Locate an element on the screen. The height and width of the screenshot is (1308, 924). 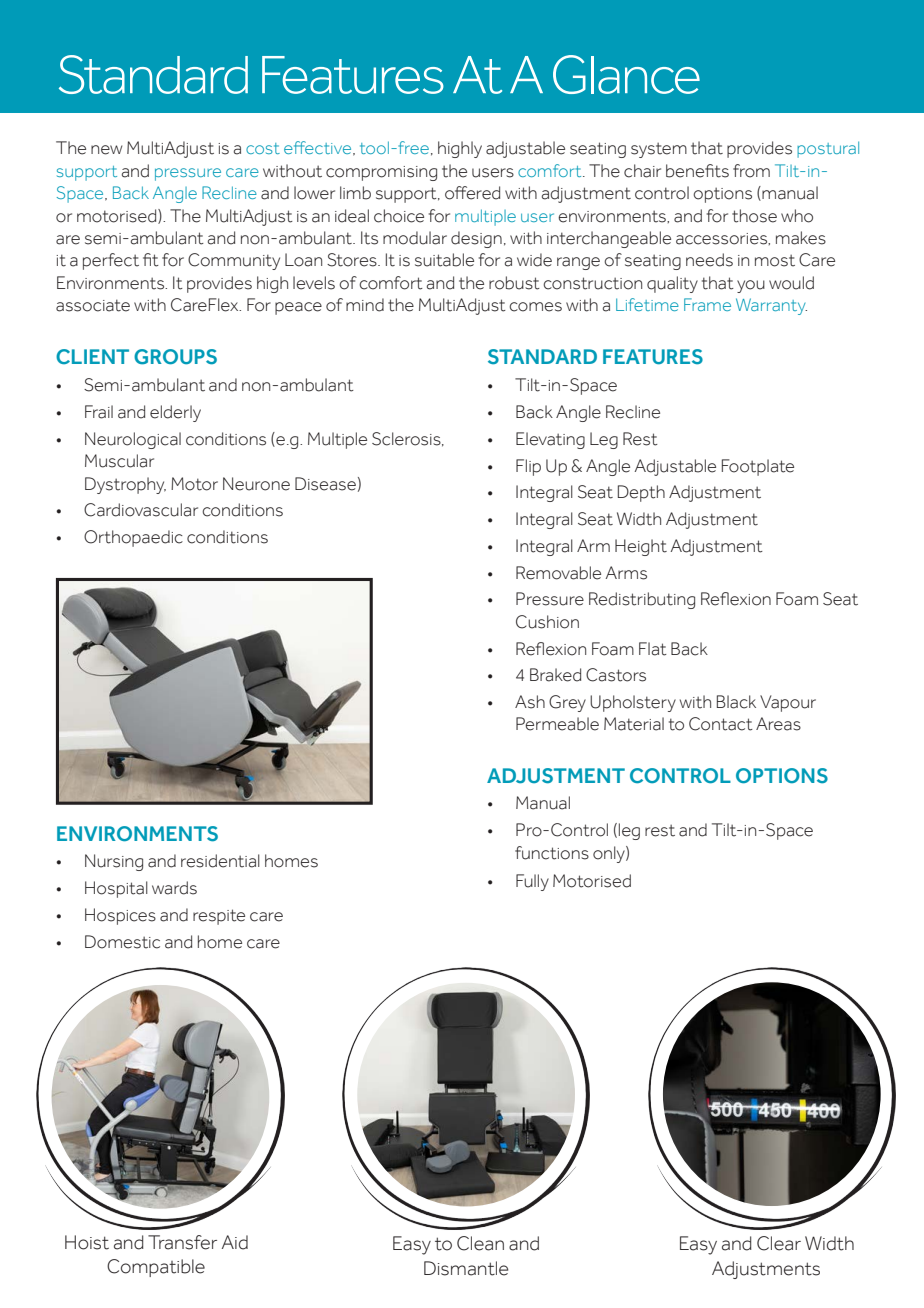
Clean is located at coordinates (480, 1243).
